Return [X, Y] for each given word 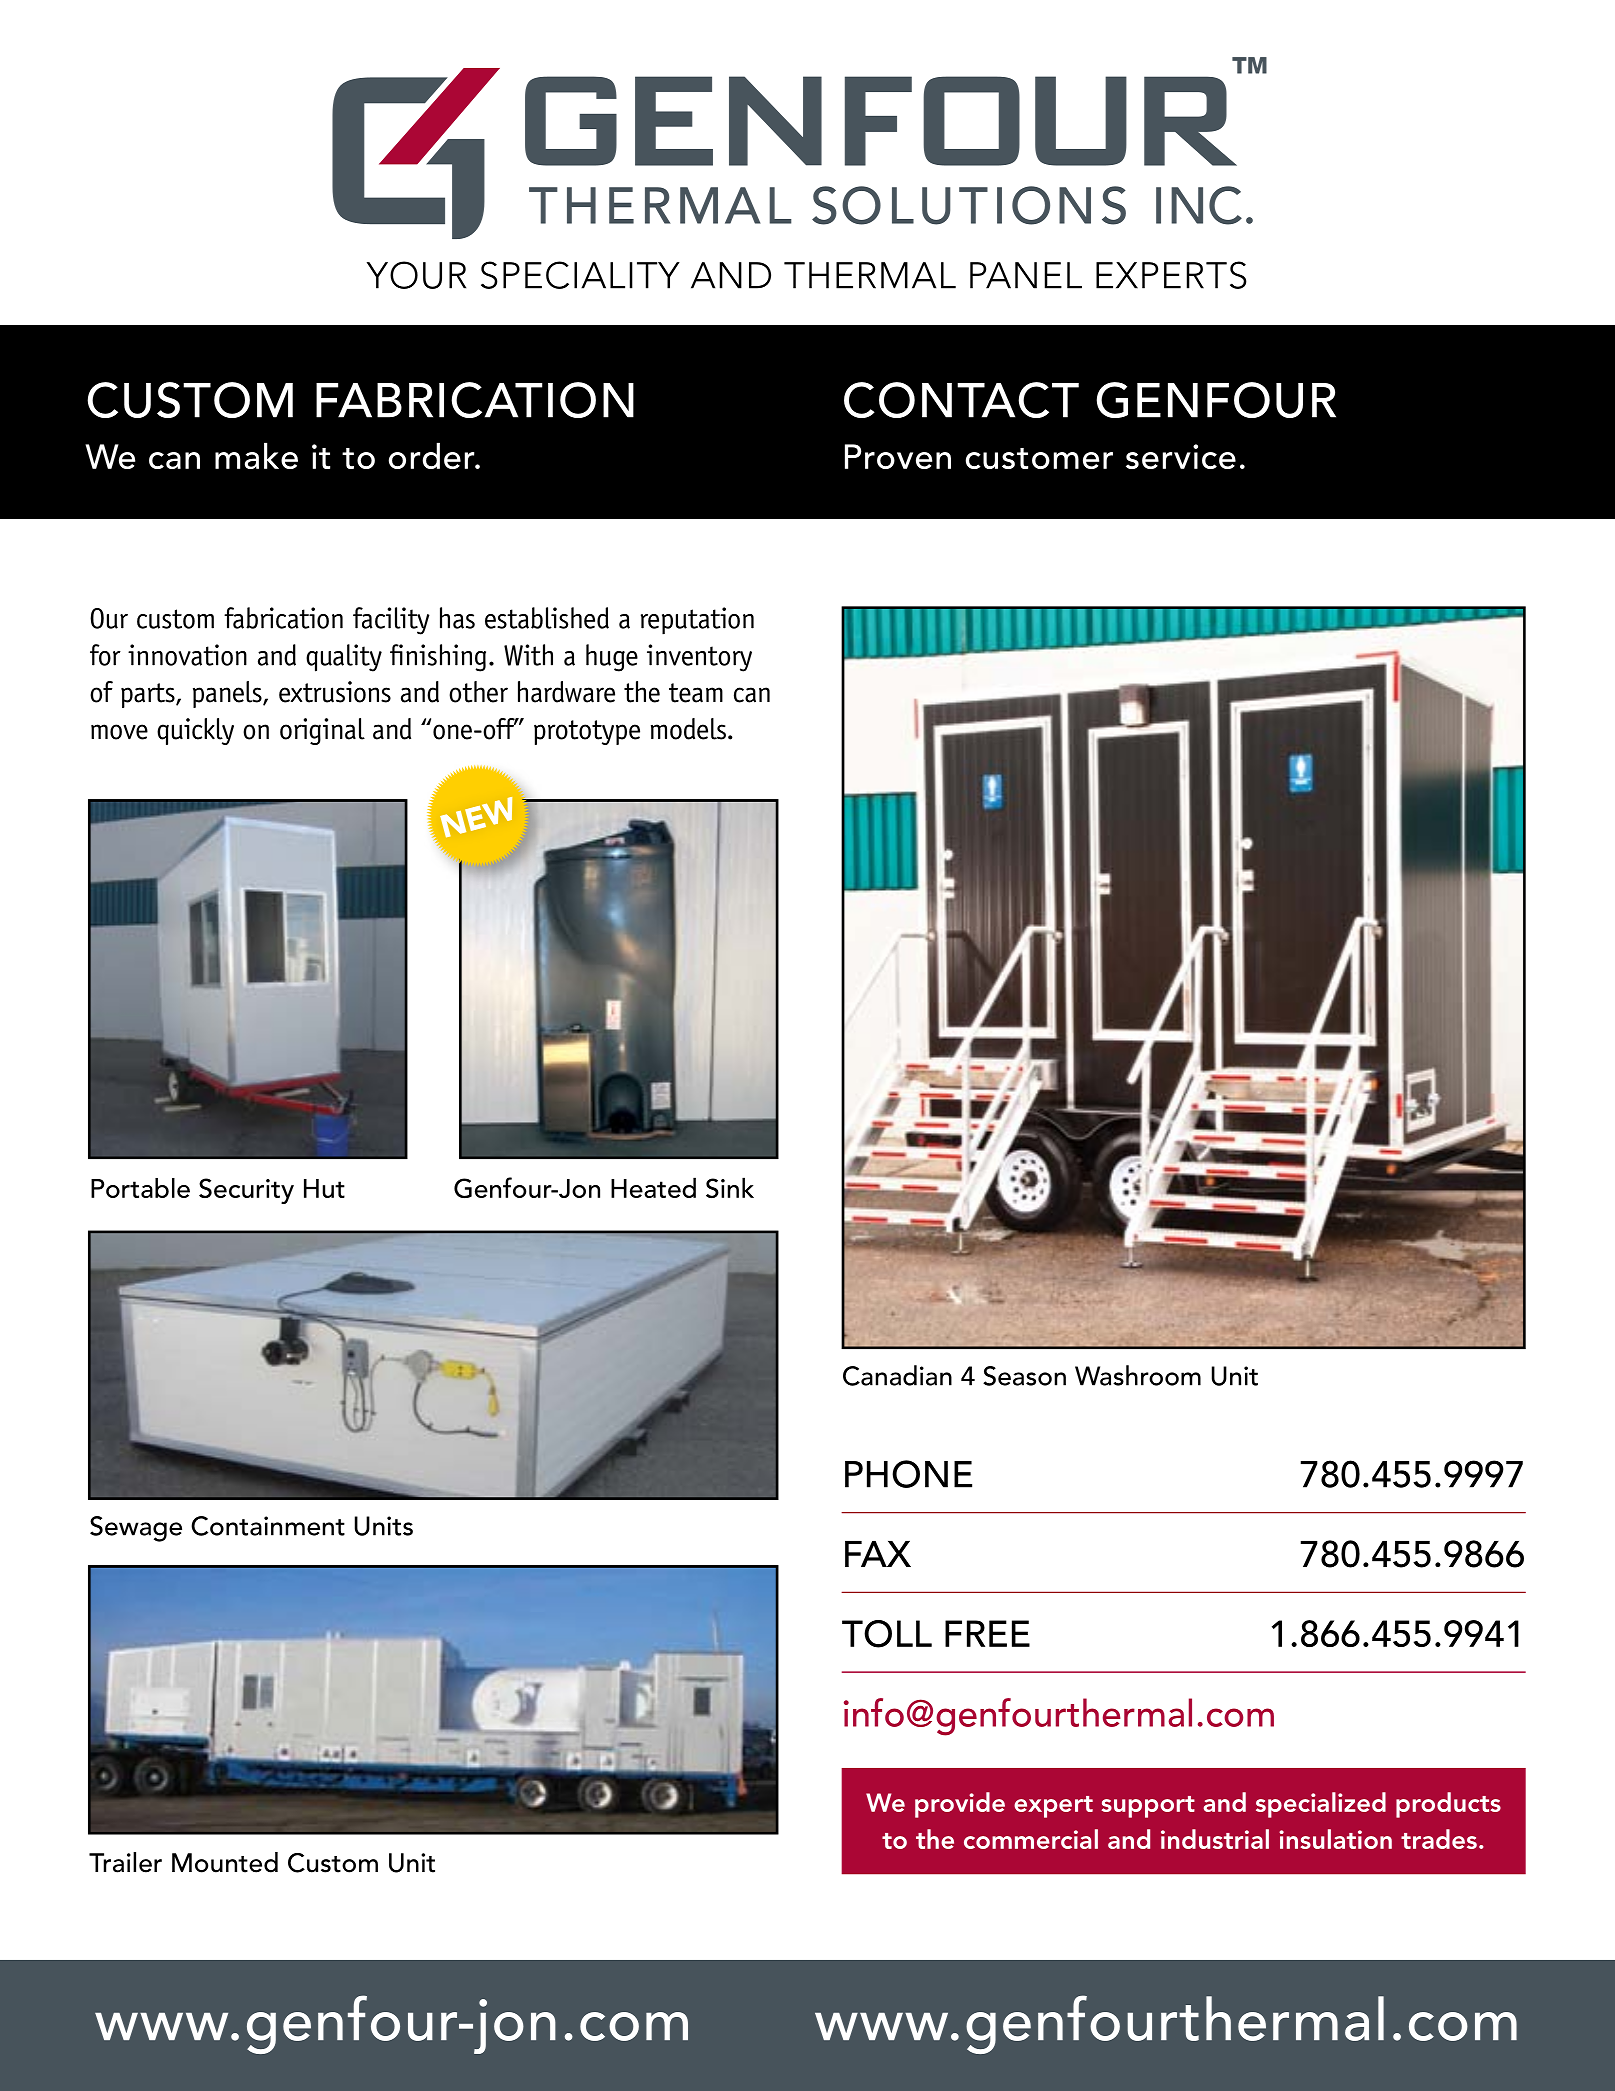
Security [246, 1191]
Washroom [1138, 1375]
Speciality [580, 275]
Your [416, 275]
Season [1024, 1376]
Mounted [225, 1862]
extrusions [335, 692]
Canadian [897, 1375]
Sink [730, 1187]
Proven [898, 456]
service [1181, 456]
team [696, 693]
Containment [268, 1526]
